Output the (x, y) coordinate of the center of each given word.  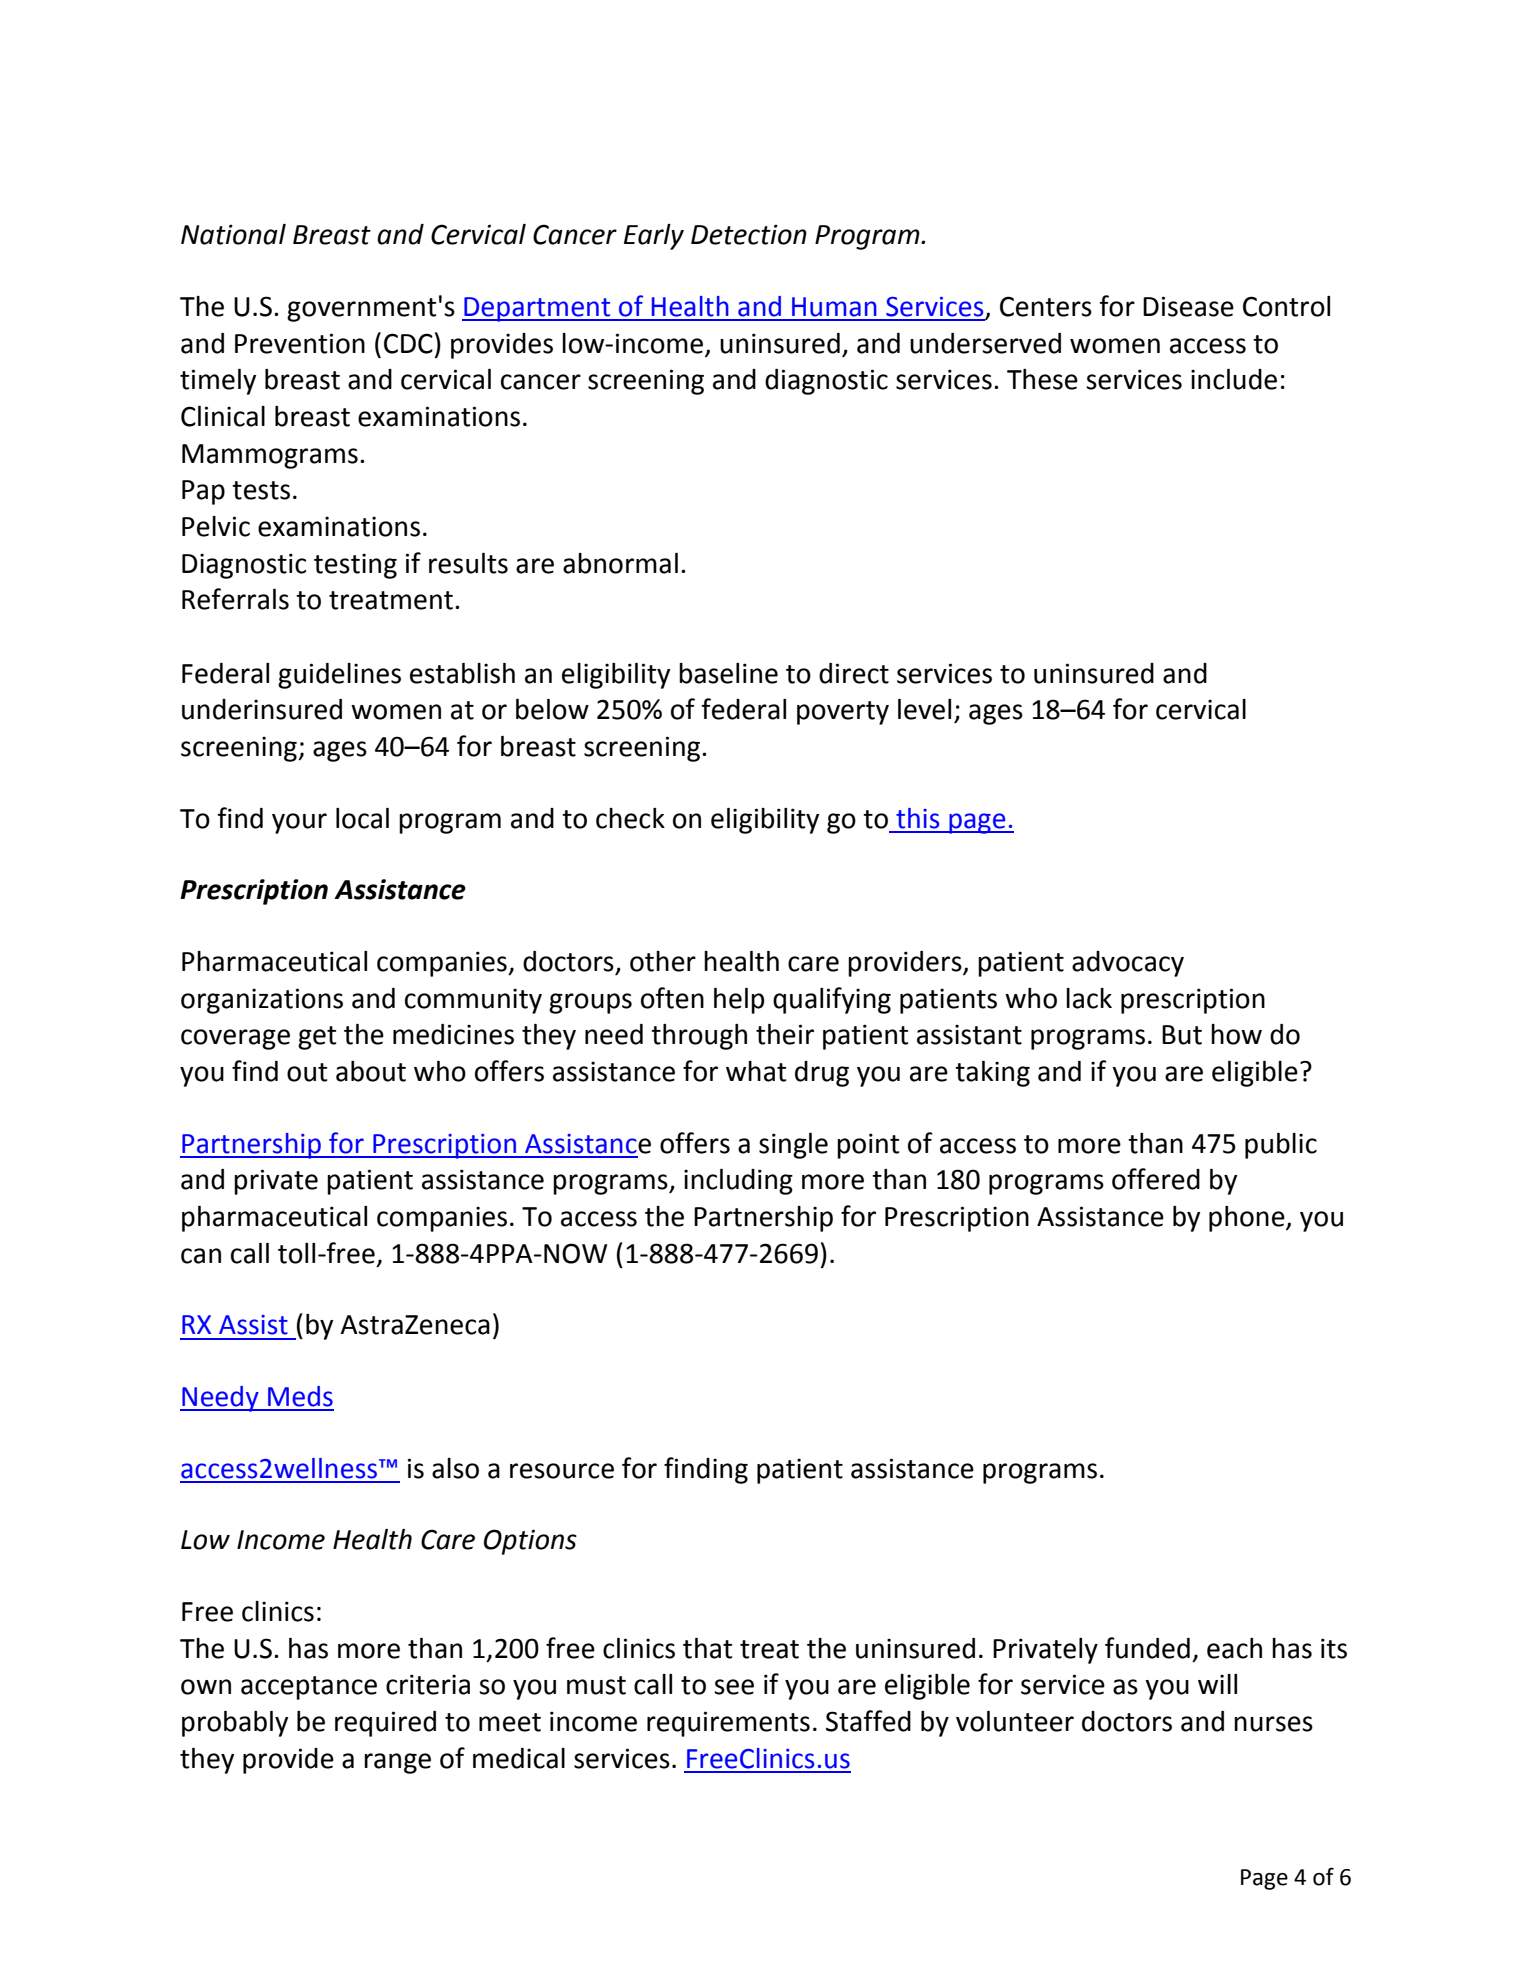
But (1182, 1035)
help (739, 1001)
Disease (1188, 306)
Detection (749, 234)
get (317, 1038)
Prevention (300, 343)
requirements (728, 1724)
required (385, 1724)
